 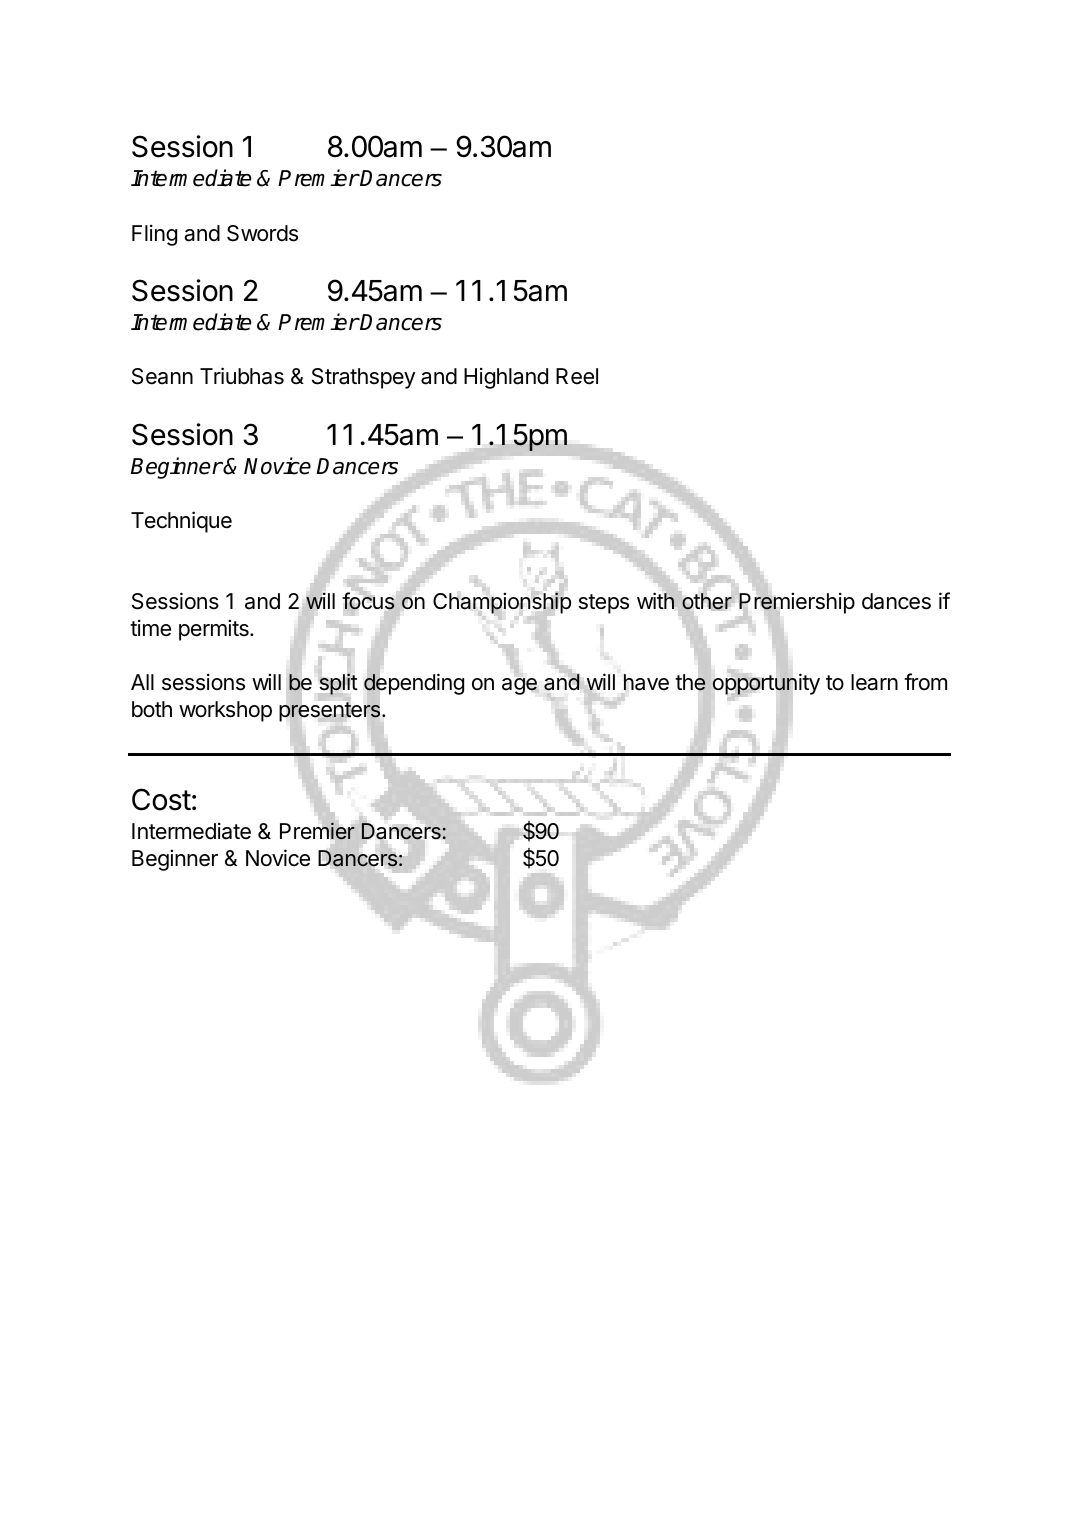 I want to click on time, so click(x=150, y=628).
